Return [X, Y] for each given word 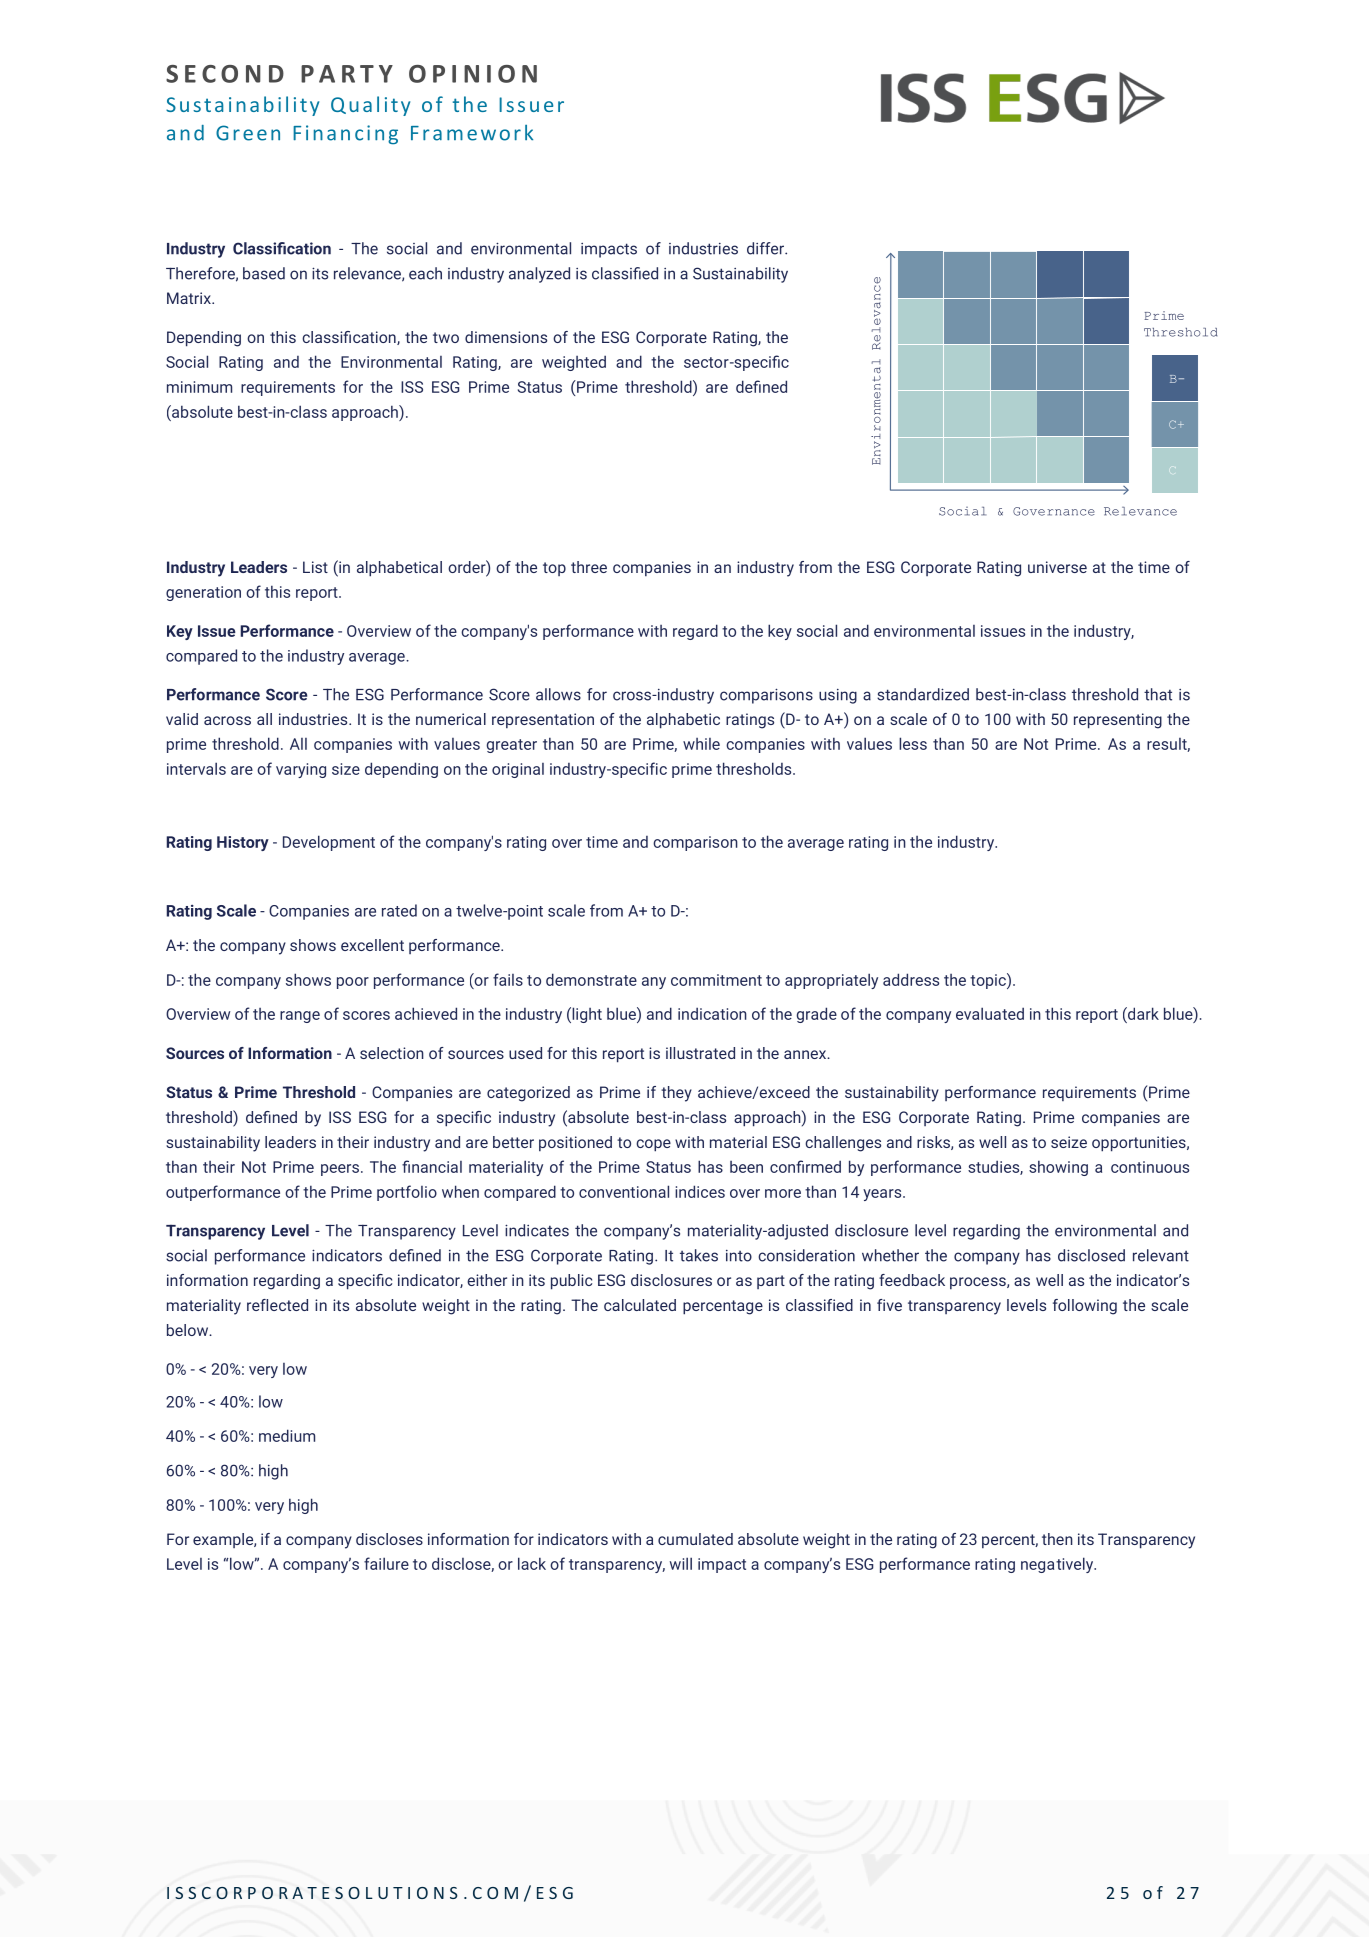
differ [766, 248]
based [264, 273]
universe [1057, 567]
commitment [716, 980]
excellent [372, 945]
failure [386, 1563]
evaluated [990, 1013]
